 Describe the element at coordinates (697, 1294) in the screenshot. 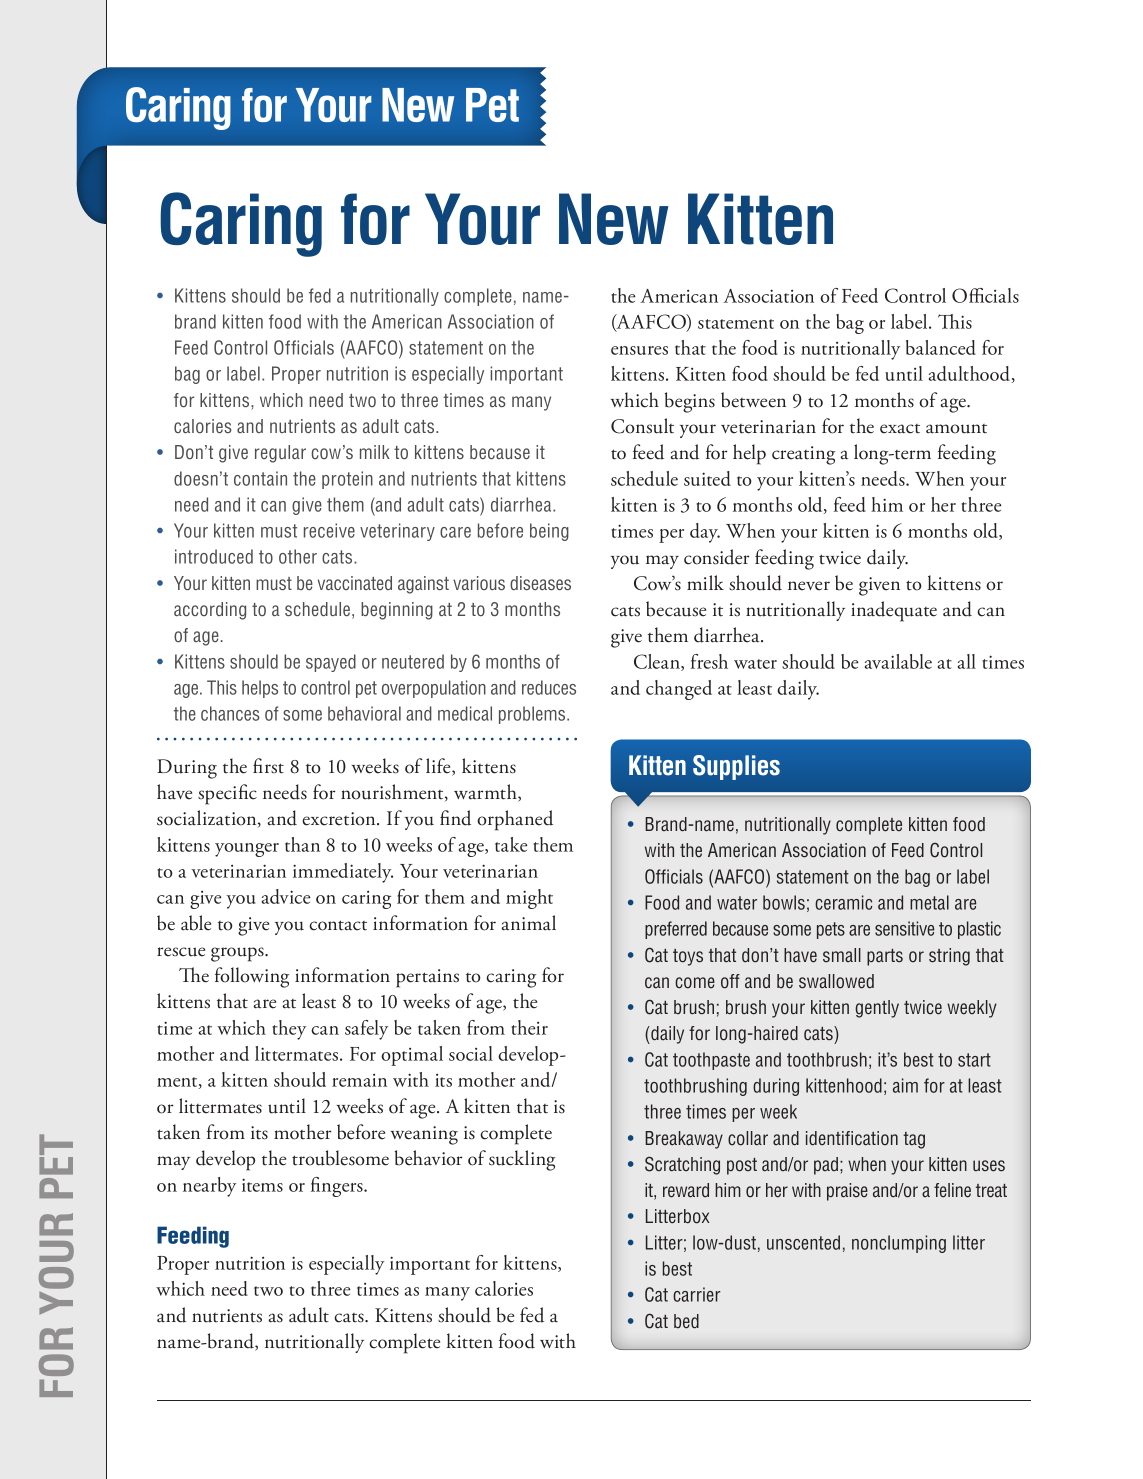

I see `carrier` at that location.
